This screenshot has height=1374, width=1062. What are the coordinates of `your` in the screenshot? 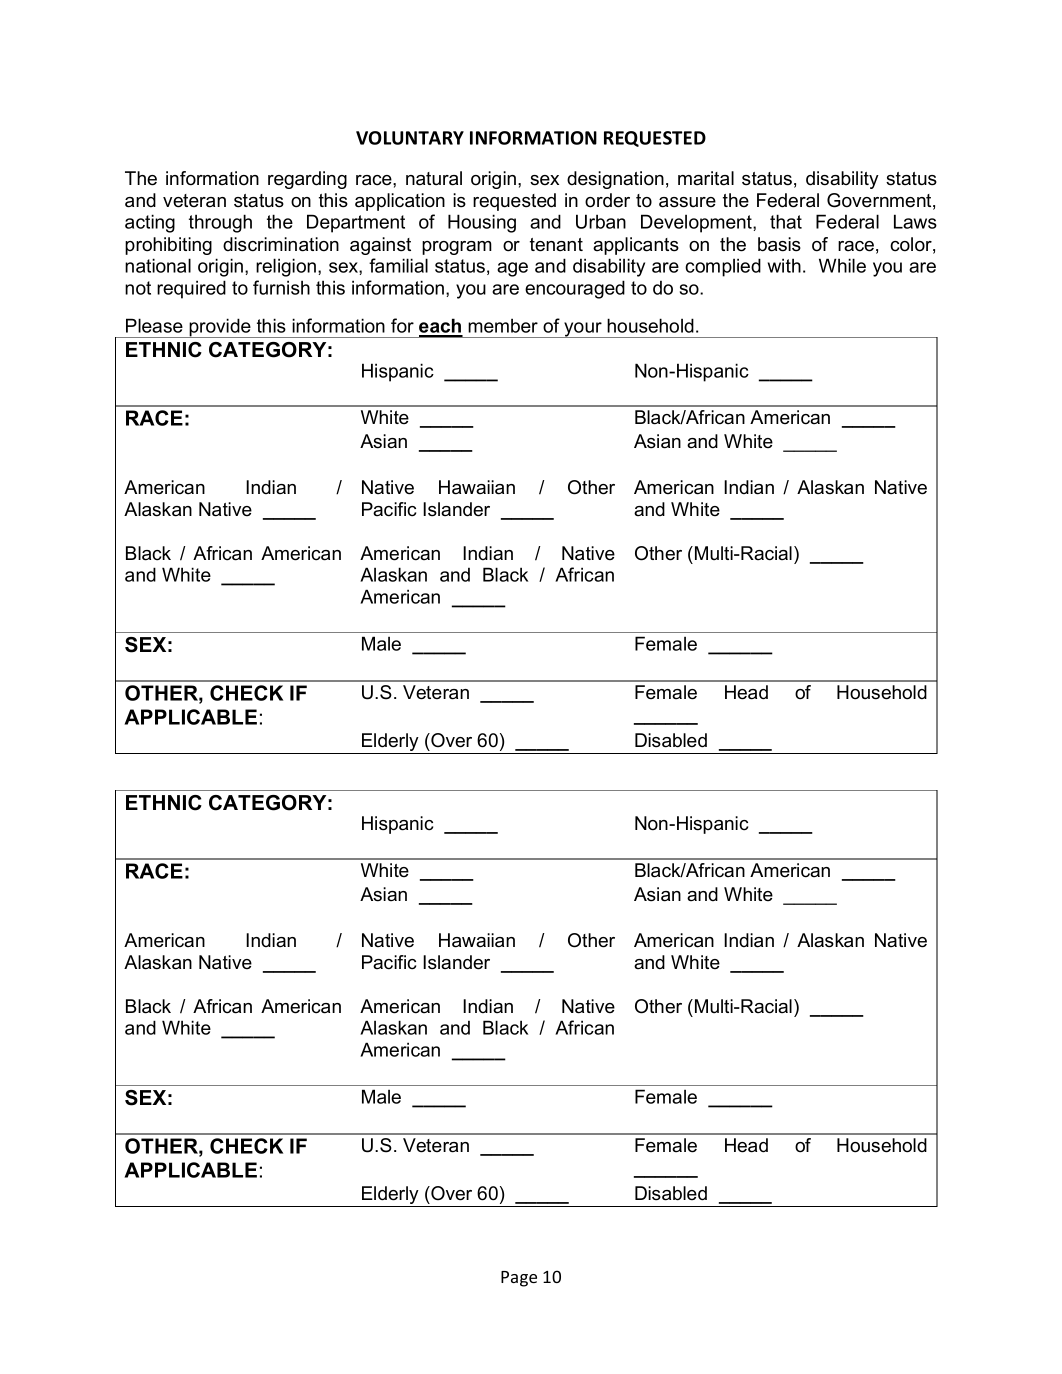 It's located at (583, 330).
